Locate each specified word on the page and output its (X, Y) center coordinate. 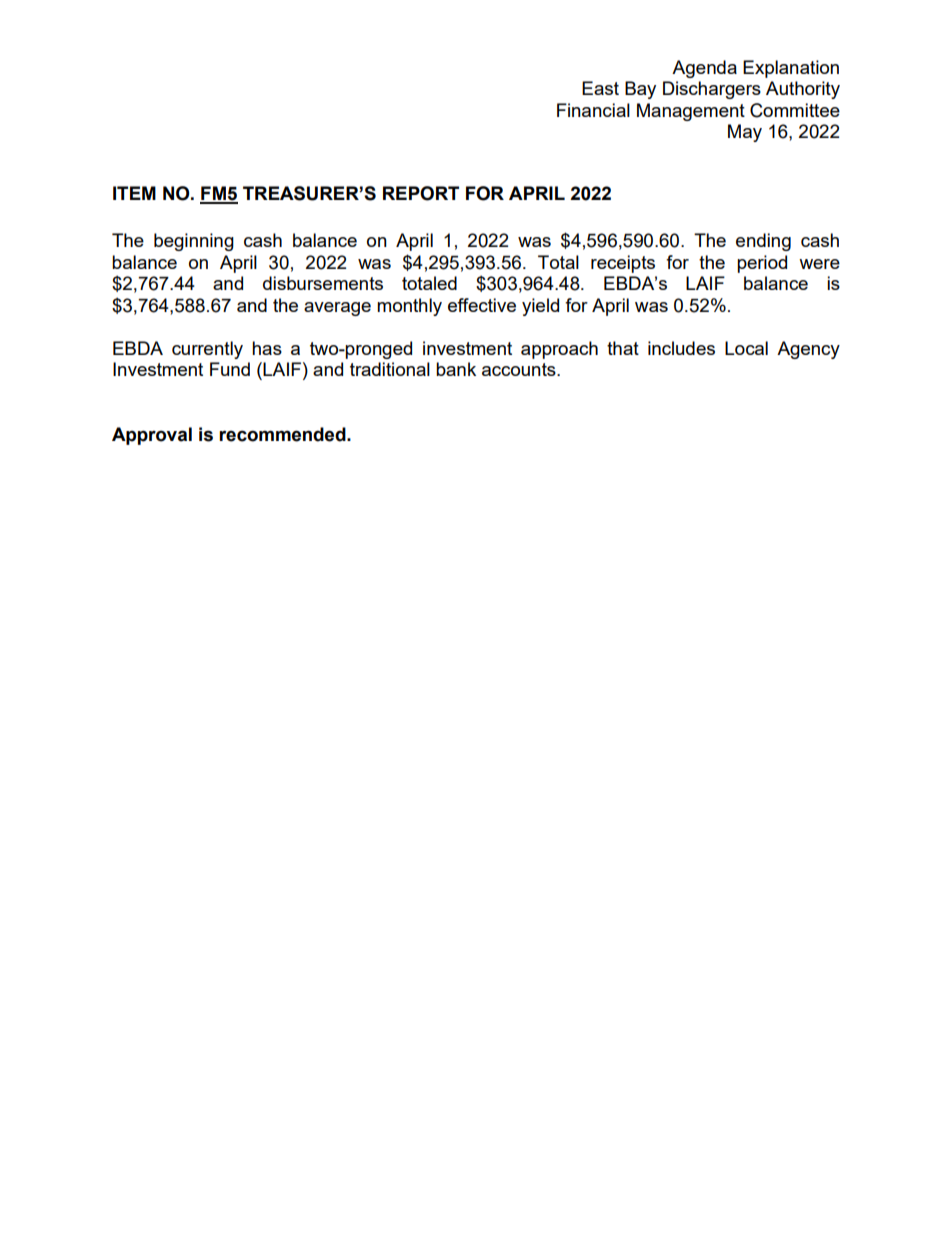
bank (456, 369)
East (600, 88)
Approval (152, 436)
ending (763, 242)
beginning (194, 242)
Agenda (704, 69)
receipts (623, 264)
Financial (593, 110)
